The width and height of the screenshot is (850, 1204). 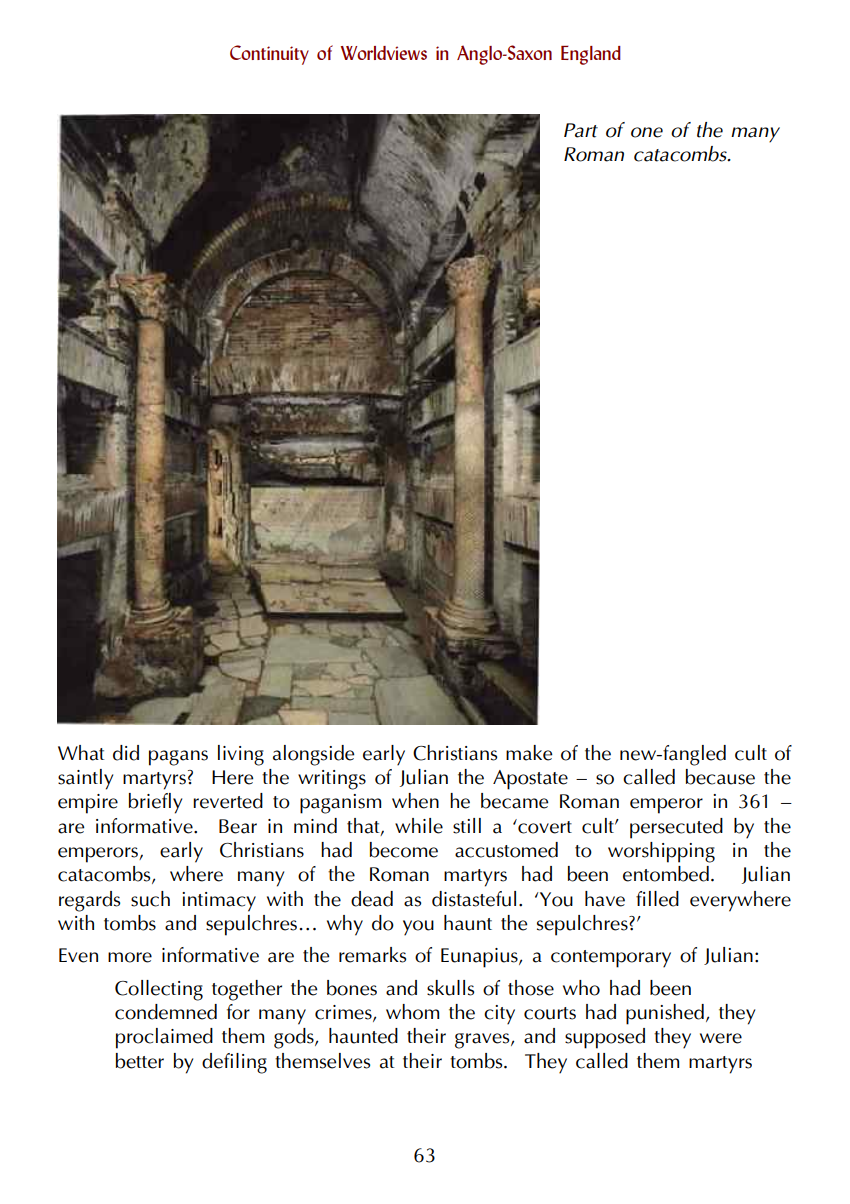 I want to click on proclaimed, so click(x=164, y=1038).
